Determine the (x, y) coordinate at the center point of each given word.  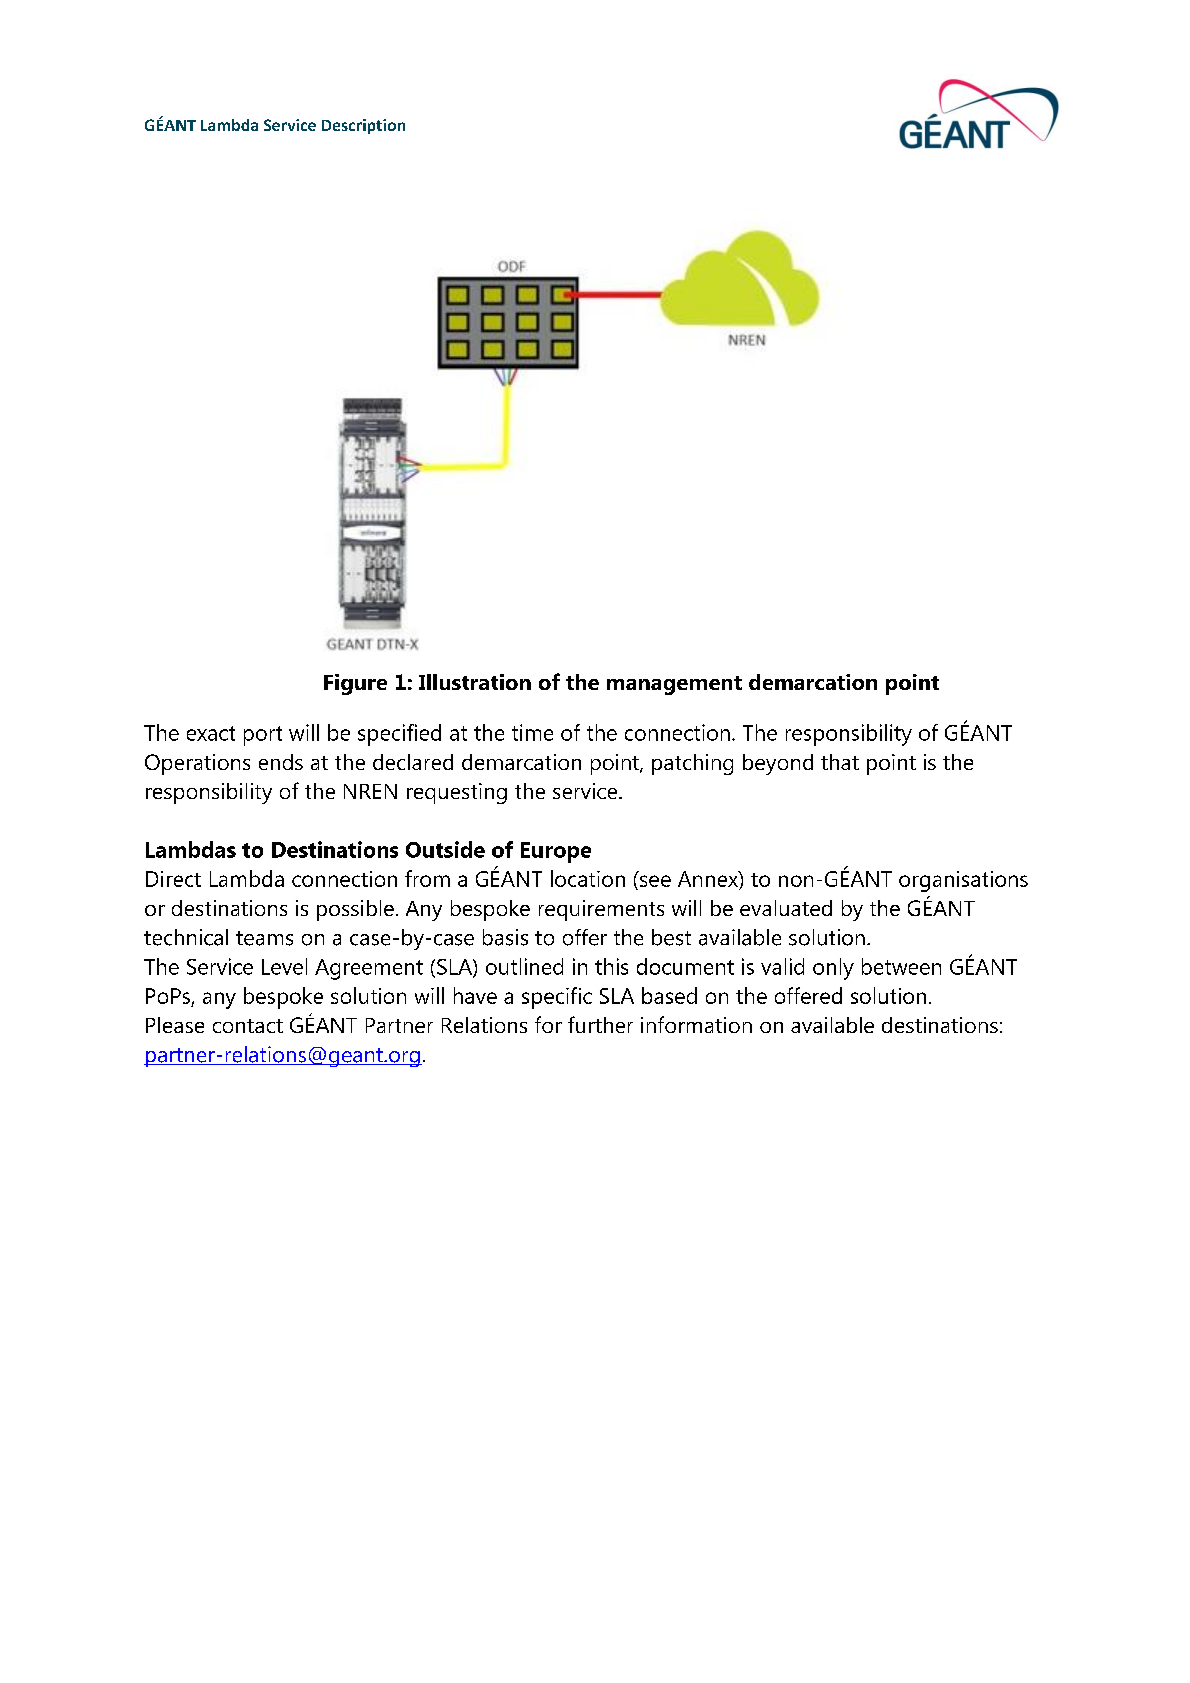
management (674, 685)
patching (692, 764)
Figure (355, 684)
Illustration (475, 682)
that (840, 762)
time (532, 732)
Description (363, 126)
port (263, 736)
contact (248, 1026)
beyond (778, 764)
